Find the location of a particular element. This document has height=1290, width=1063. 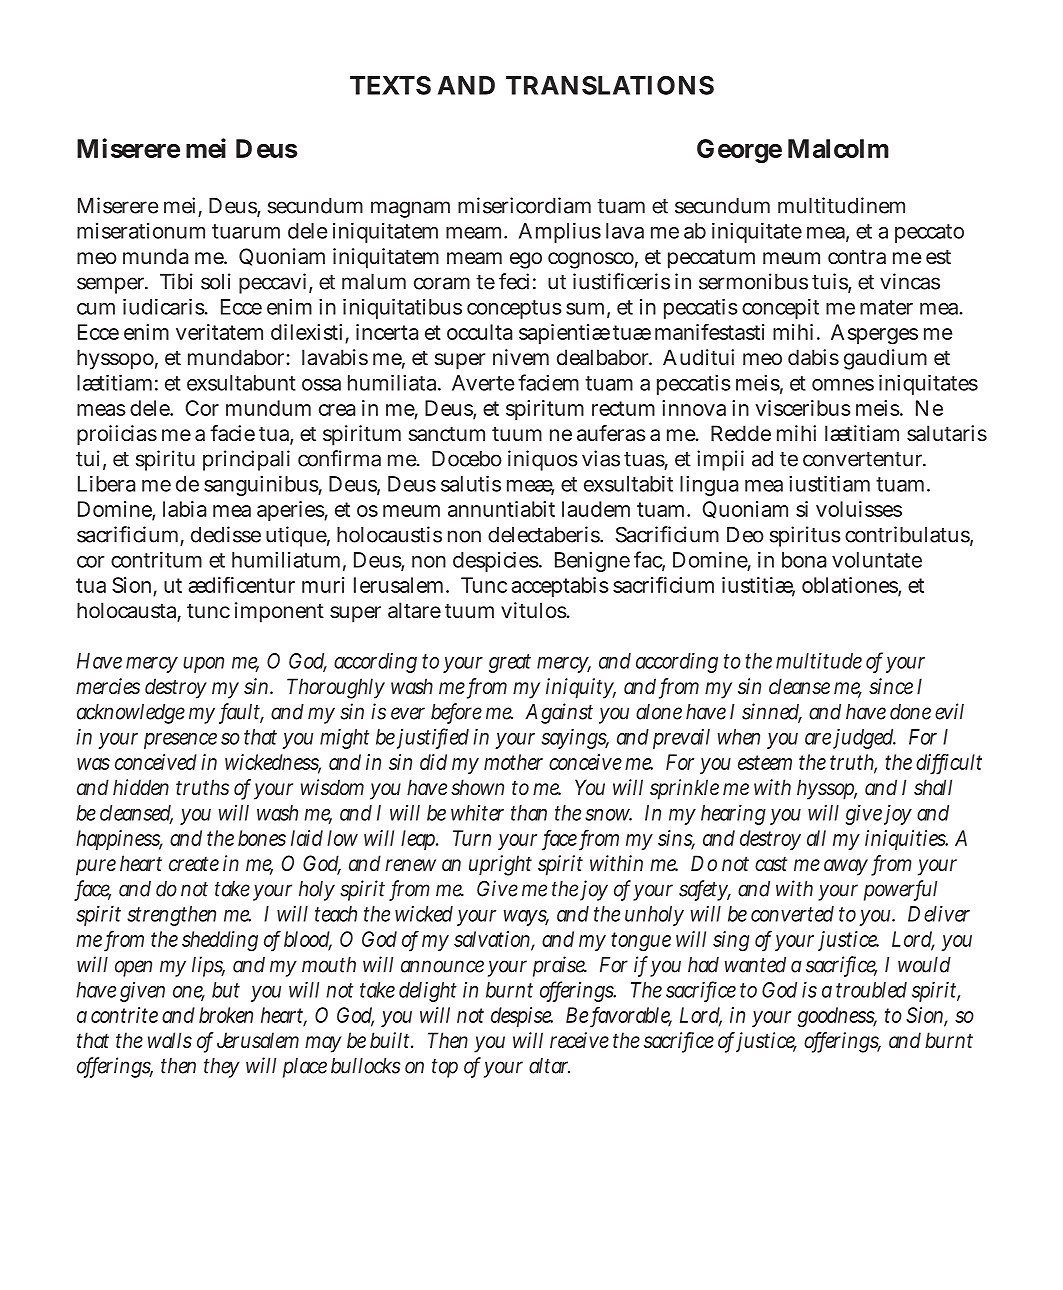

mother is located at coordinates (513, 762).
